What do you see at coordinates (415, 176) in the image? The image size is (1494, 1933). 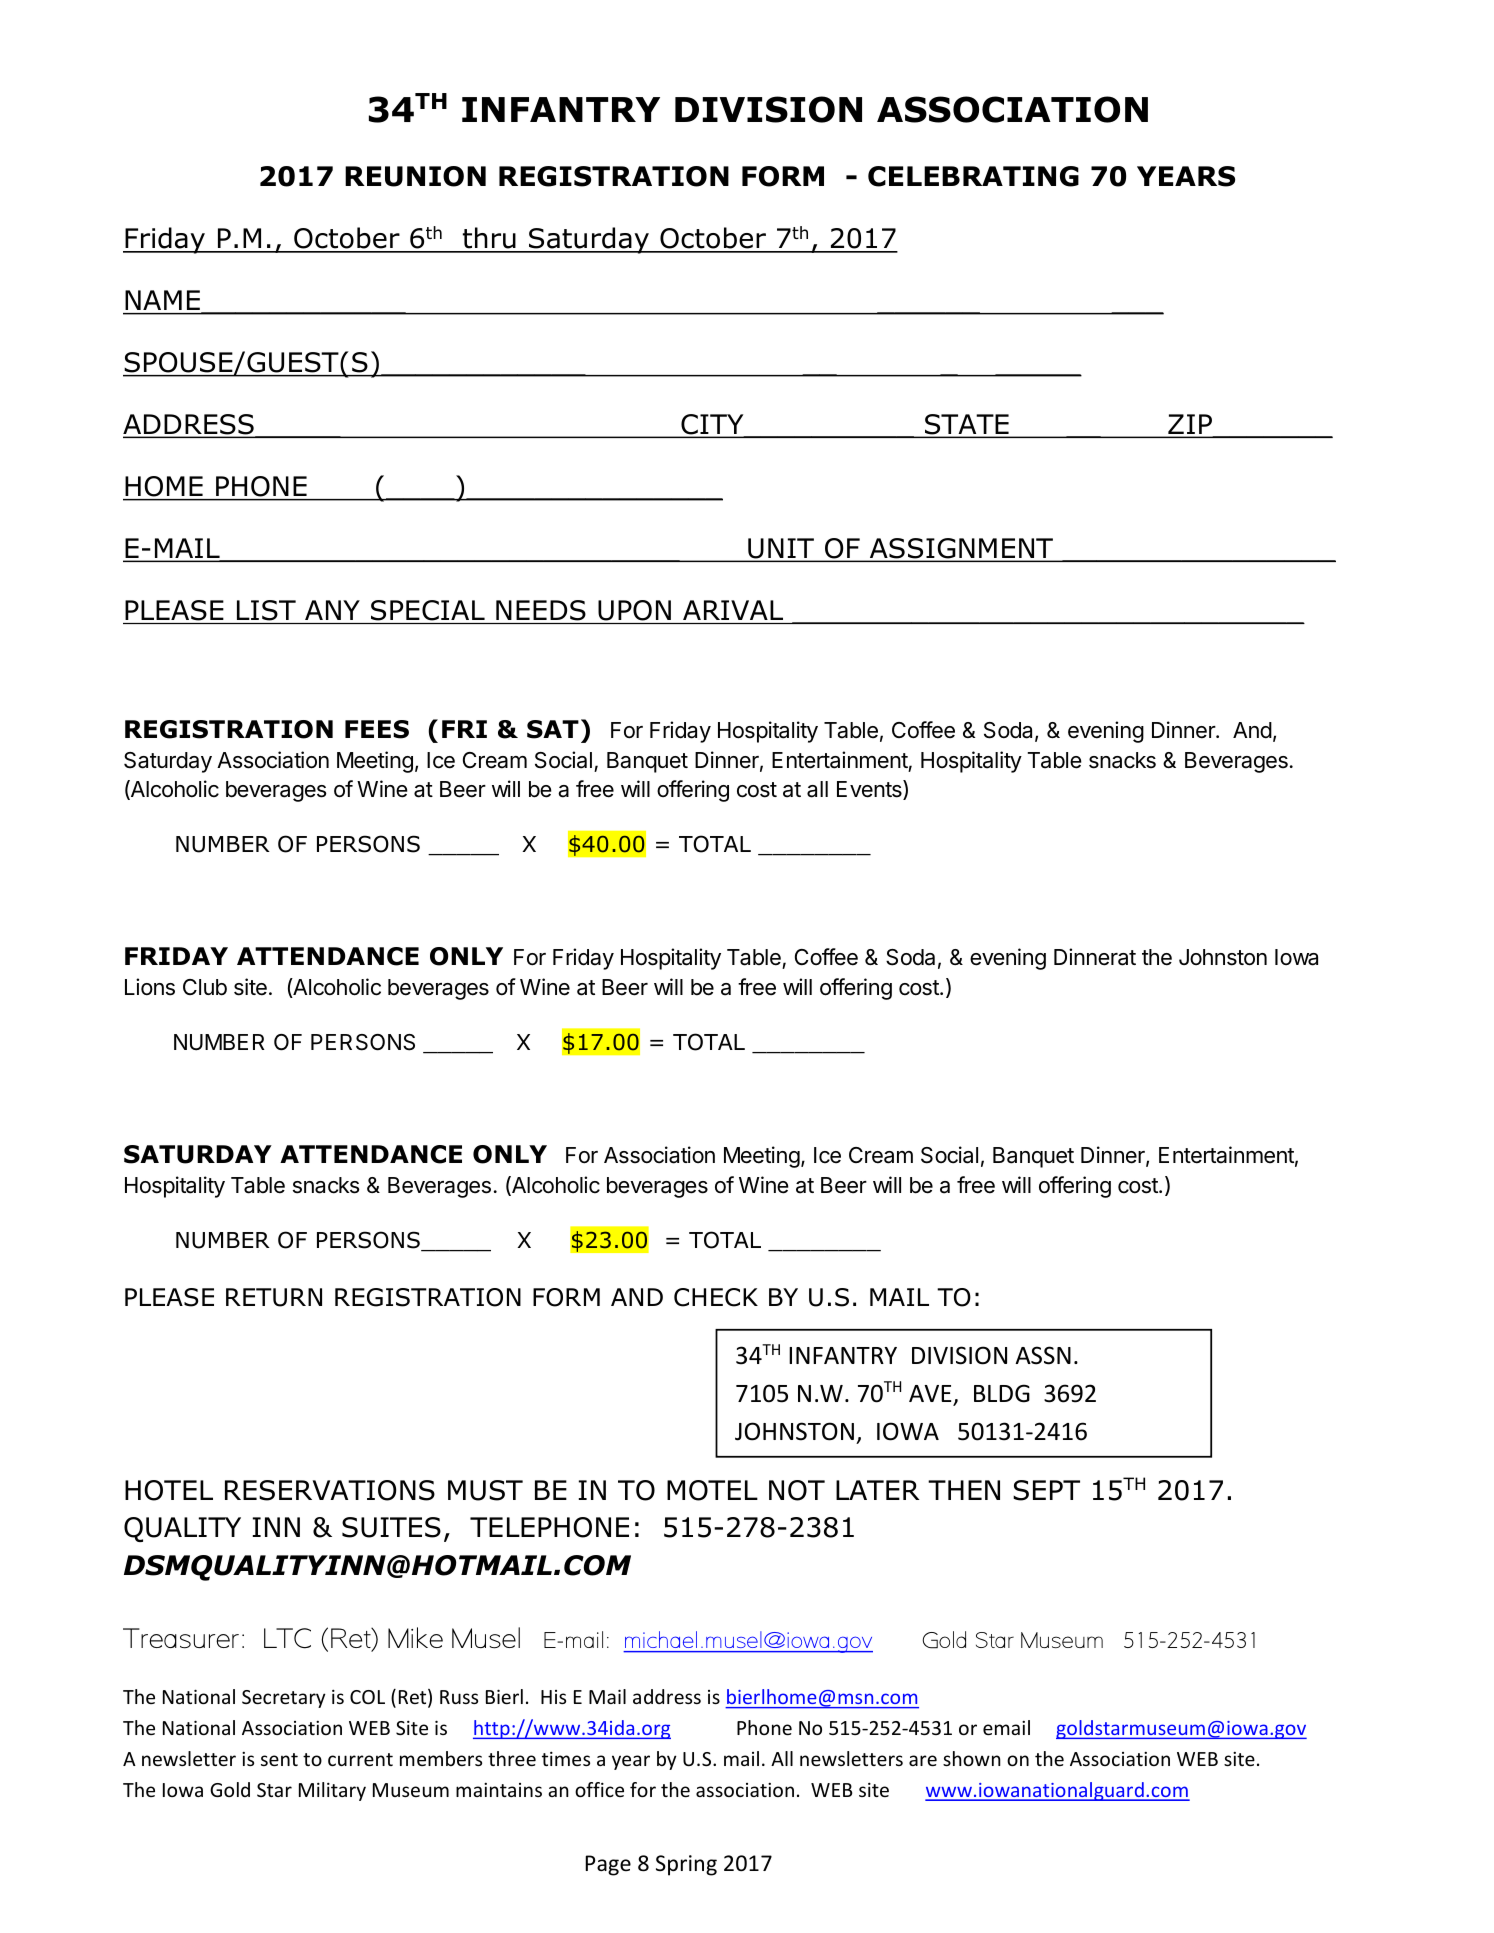 I see `REUNION` at bounding box center [415, 176].
